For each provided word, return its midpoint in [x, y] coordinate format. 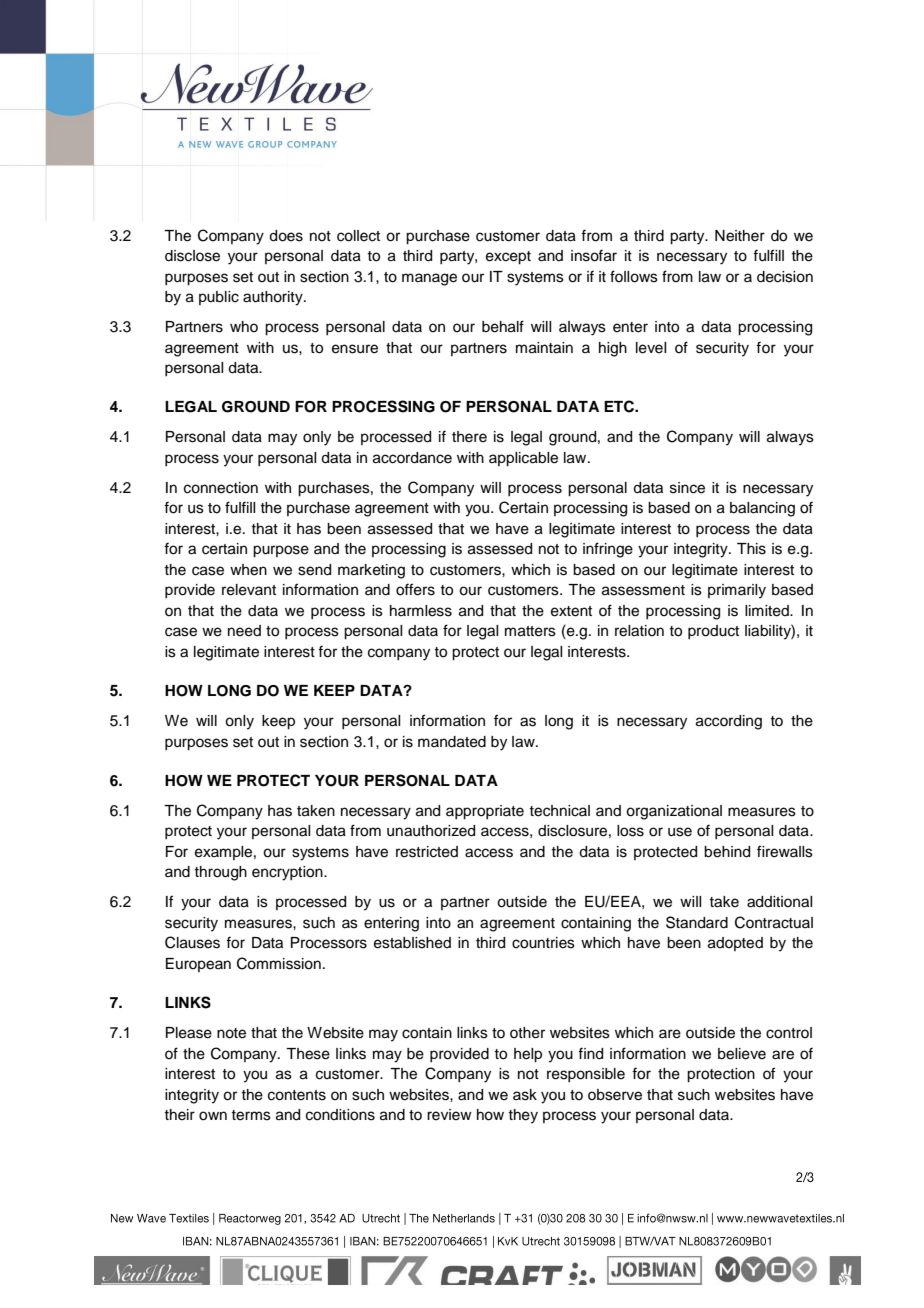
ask [525, 1095]
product [713, 632]
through [220, 873]
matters [530, 631]
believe [742, 1054]
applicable [523, 459]
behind [727, 852]
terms [251, 1115]
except [508, 258]
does [286, 236]
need [244, 631]
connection [221, 488]
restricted [427, 852]
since [687, 488]
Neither [740, 236]
